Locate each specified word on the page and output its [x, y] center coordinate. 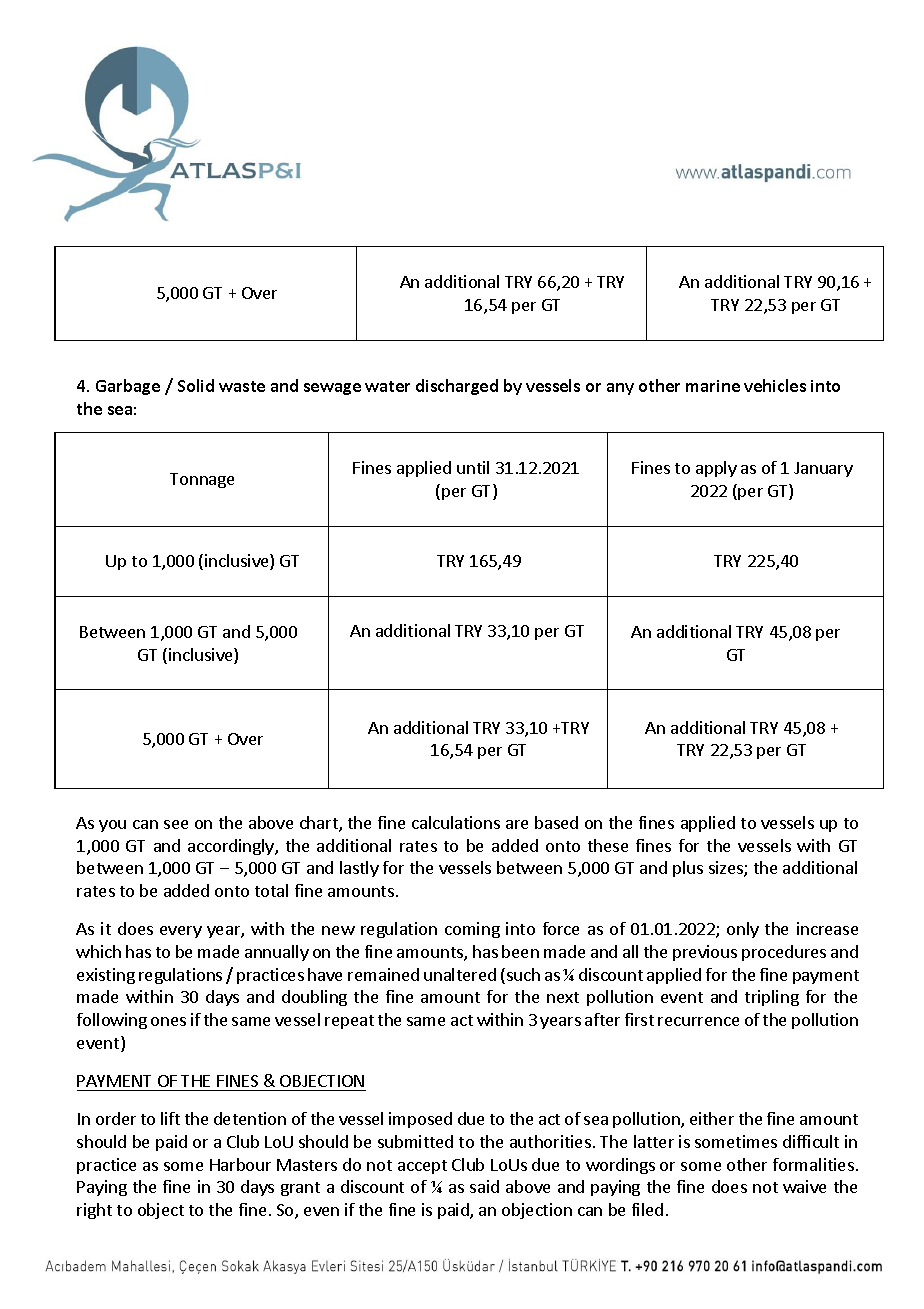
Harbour [240, 1164]
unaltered [460, 974]
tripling [772, 998]
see [176, 824]
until [473, 467]
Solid [196, 385]
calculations [456, 822]
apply [716, 469]
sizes [727, 869]
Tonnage [202, 480]
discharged [457, 387]
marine [713, 386]
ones [168, 1021]
